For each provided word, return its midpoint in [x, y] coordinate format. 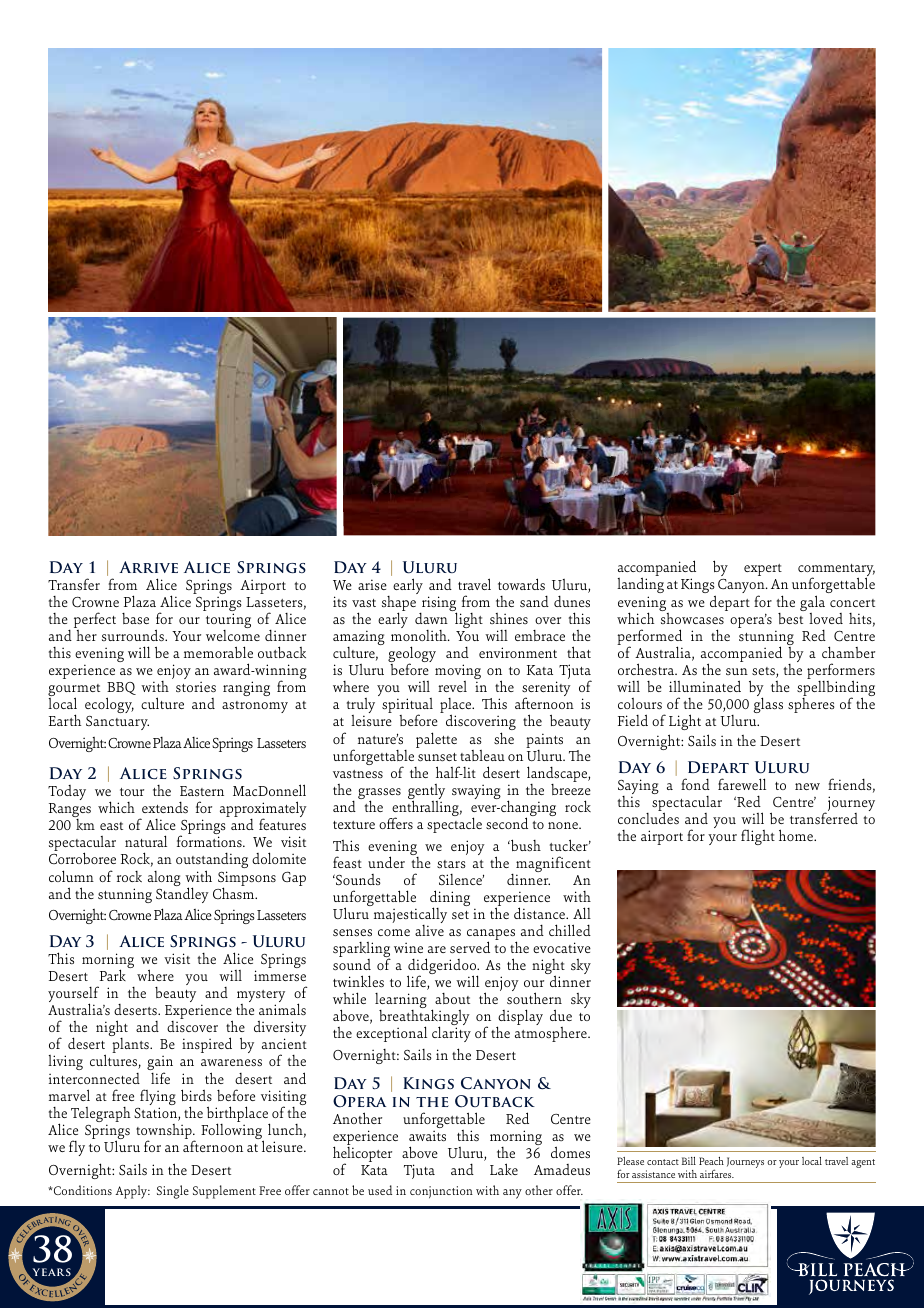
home [797, 835]
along [164, 878]
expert [763, 570]
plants [131, 1045]
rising [438, 605]
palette [436, 740]
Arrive [148, 567]
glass [768, 705]
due [561, 1015]
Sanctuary [117, 723]
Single [173, 1192]
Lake [504, 1169]
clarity [451, 1034]
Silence [461, 879]
